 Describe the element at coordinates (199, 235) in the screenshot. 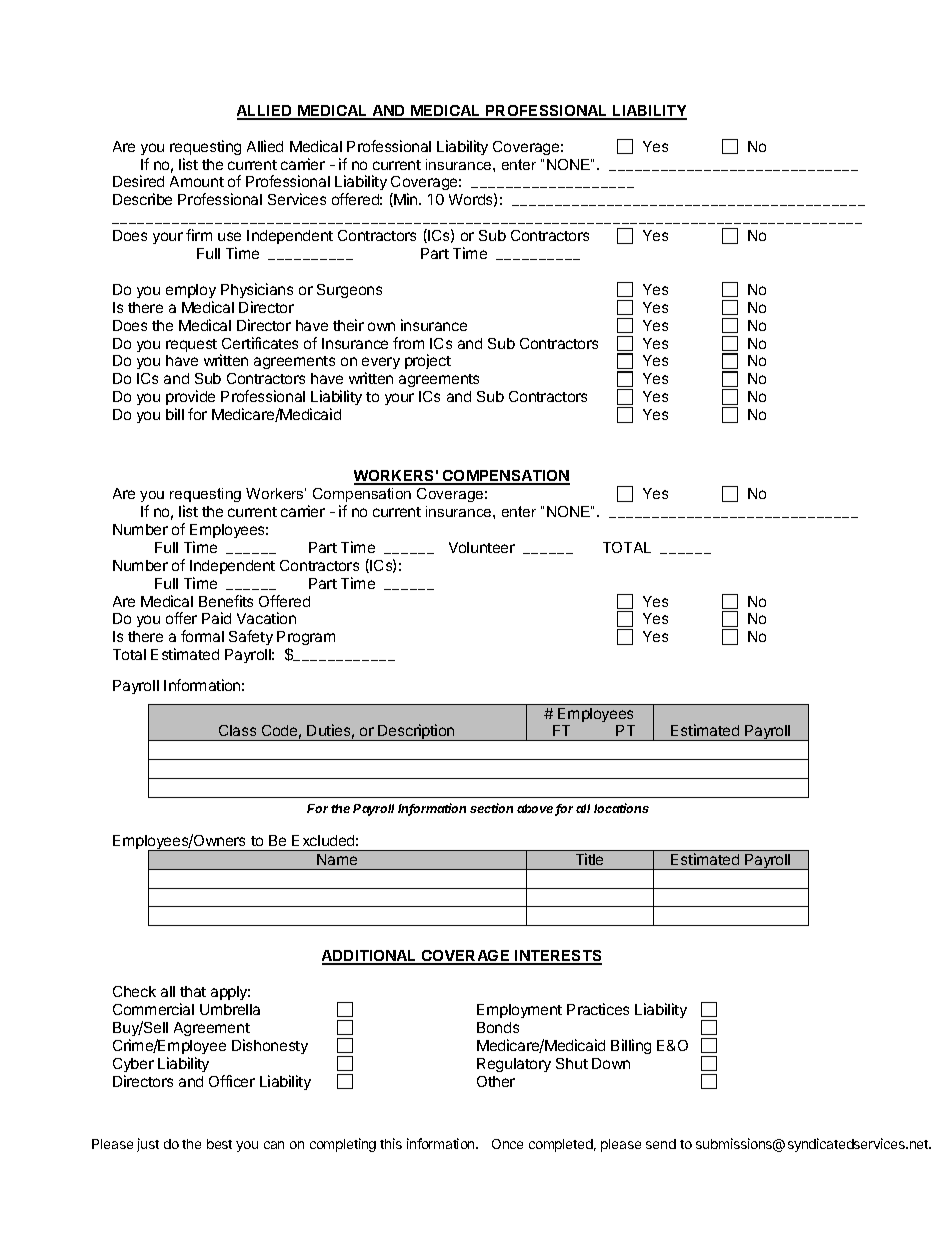

I see `firm` at that location.
